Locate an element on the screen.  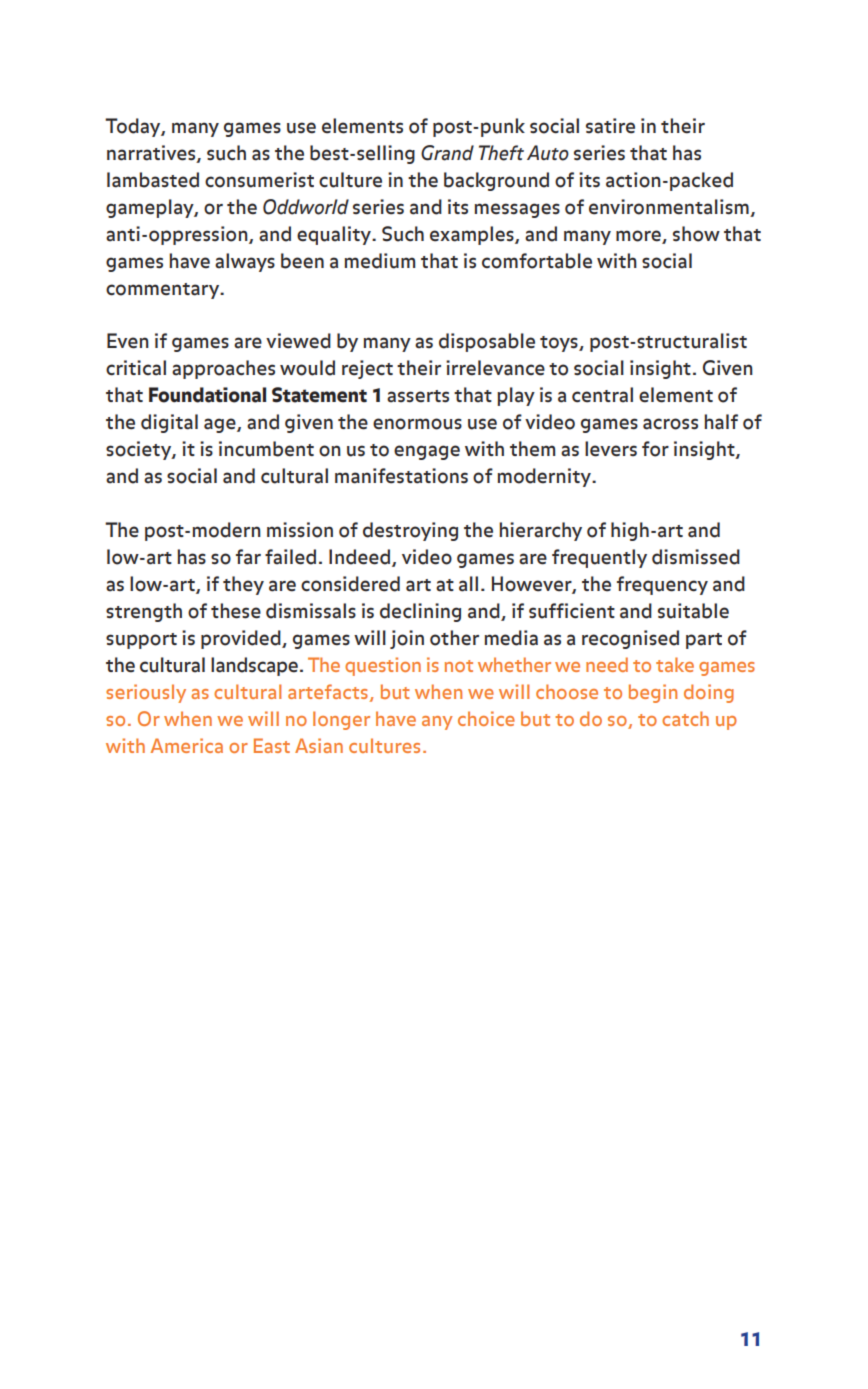
far is located at coordinates (248, 557).
